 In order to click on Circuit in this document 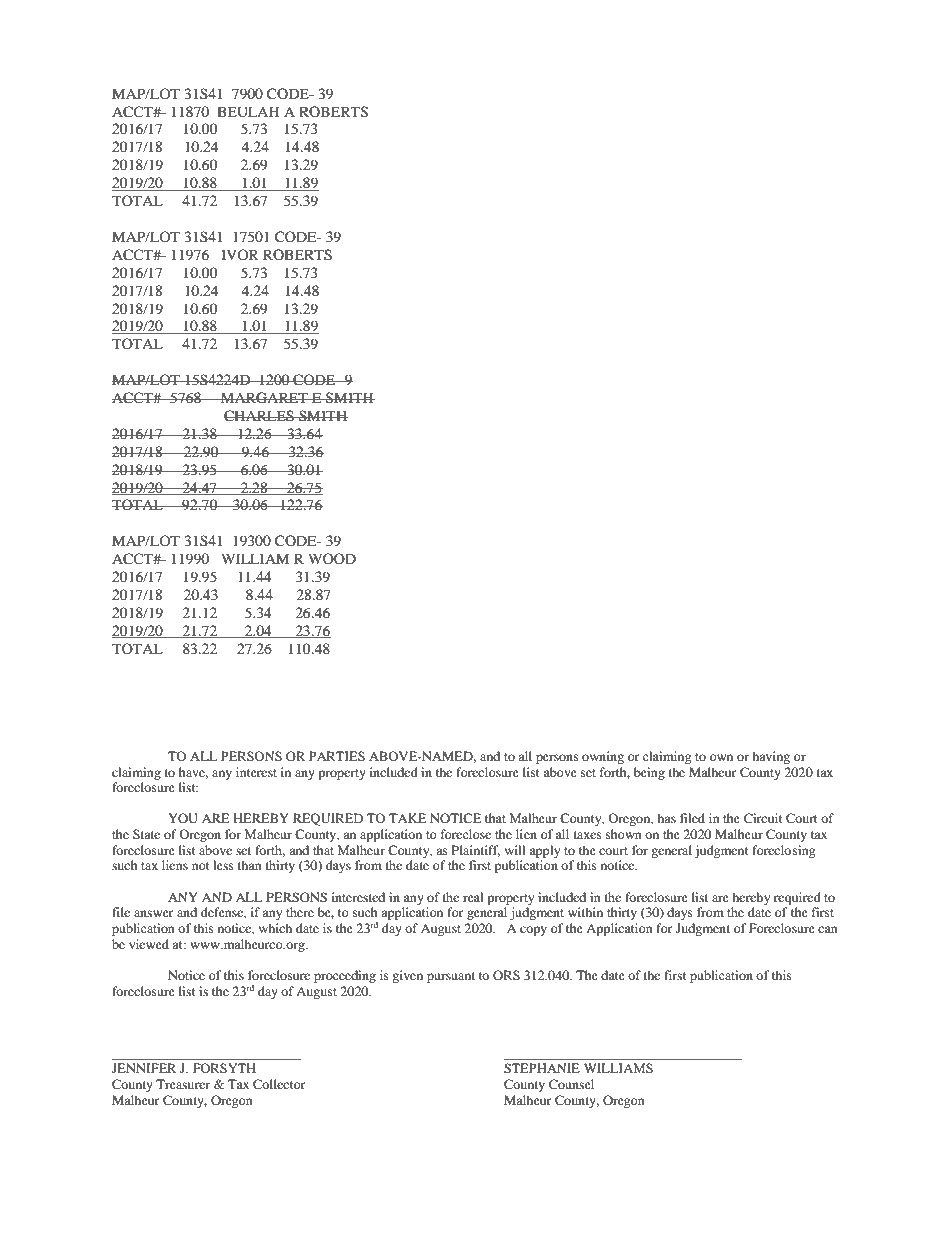, I will do `click(763, 818)`.
